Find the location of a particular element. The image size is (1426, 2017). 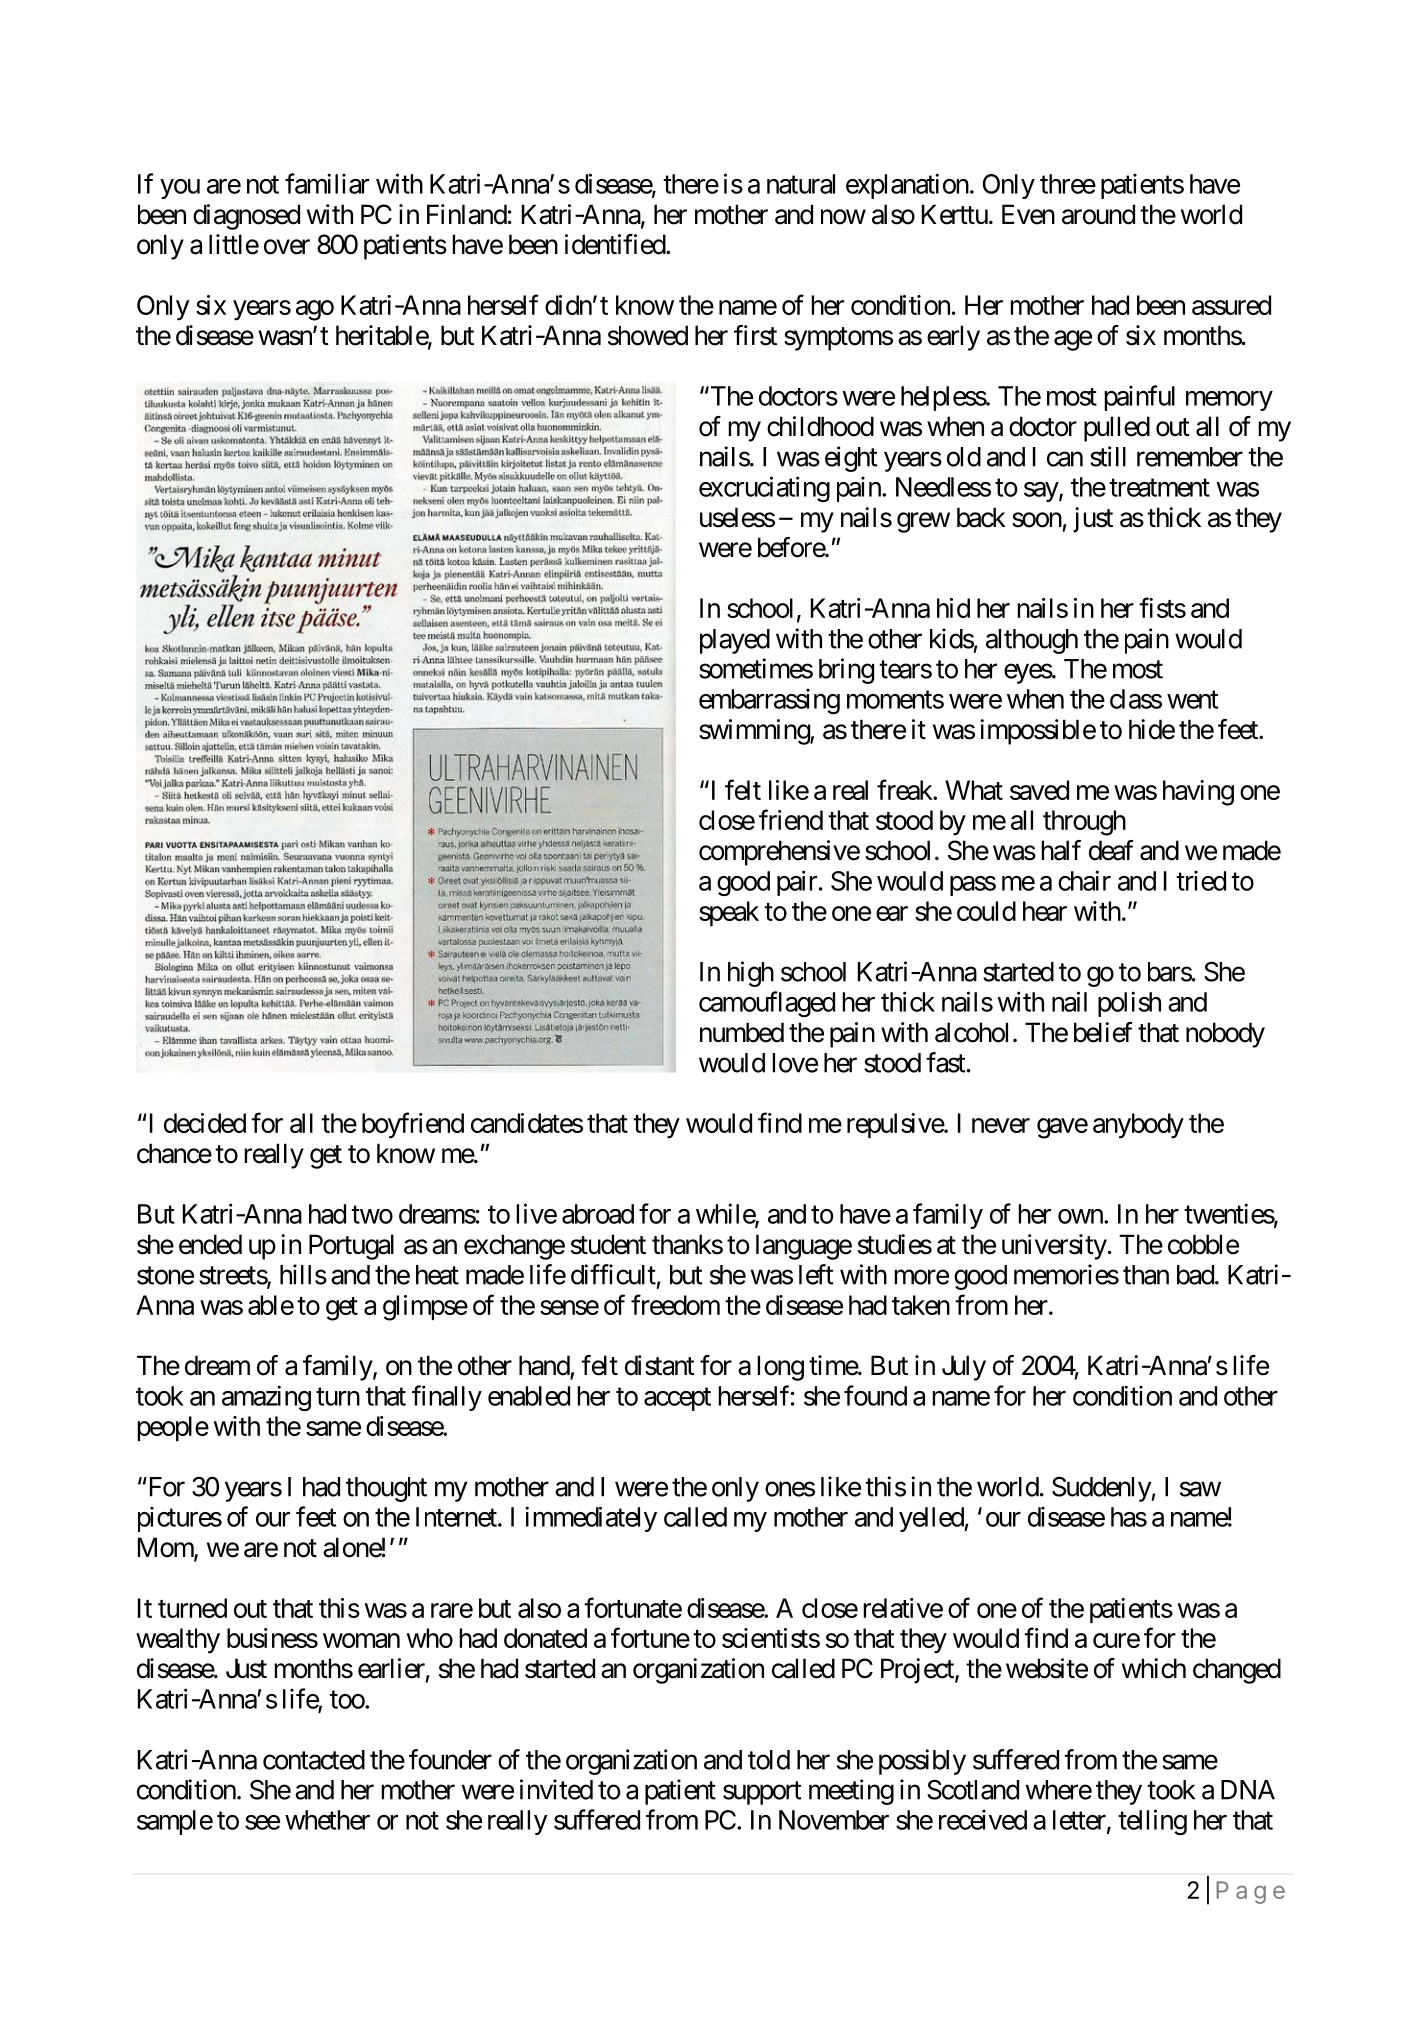

support is located at coordinates (762, 1793).
